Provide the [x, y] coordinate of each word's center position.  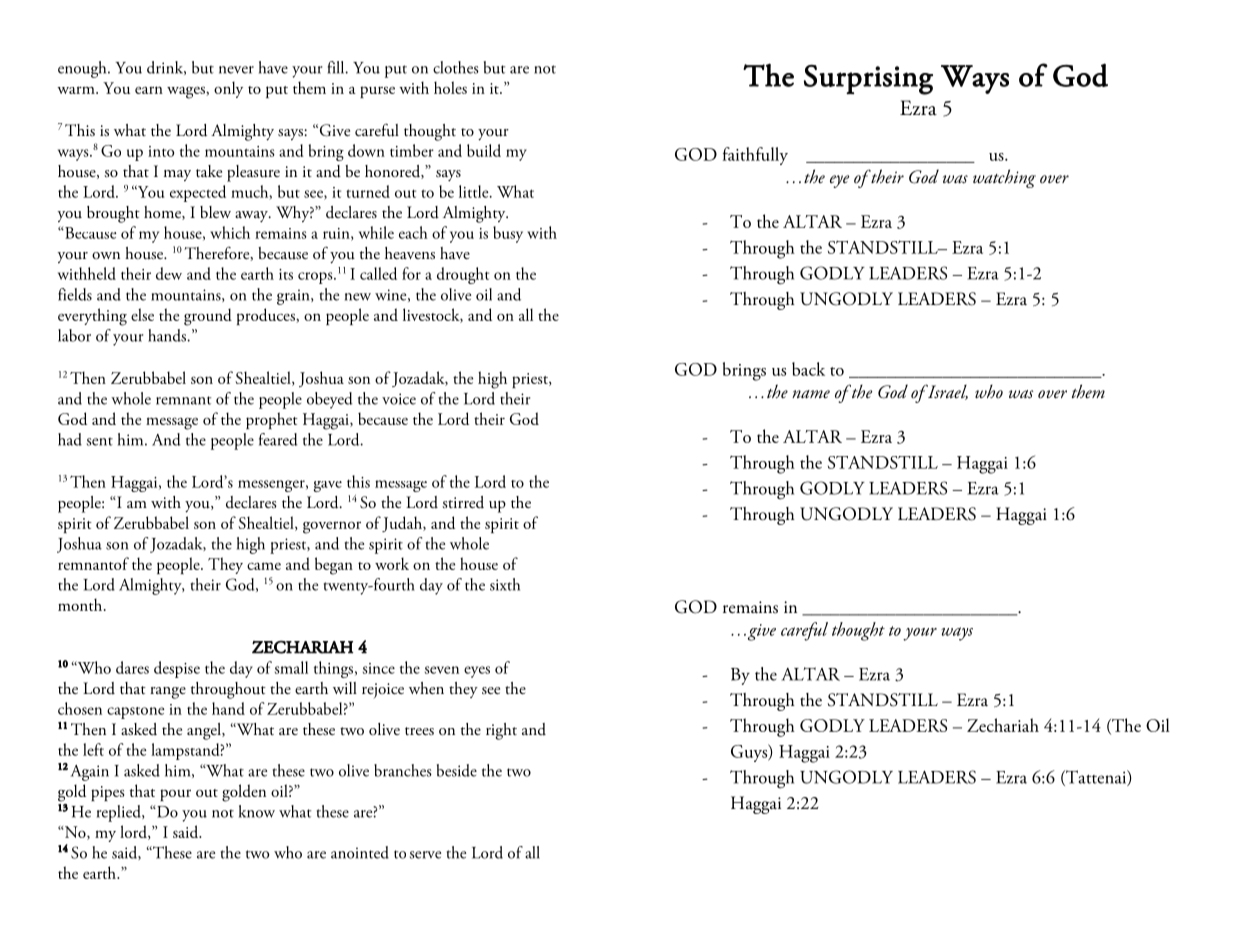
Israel [946, 392]
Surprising [868, 80]
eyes [477, 672]
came [264, 566]
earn [149, 90]
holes [450, 87]
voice [399, 399]
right [501, 731]
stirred [463, 502]
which [230, 232]
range [168, 693]
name [811, 394]
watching [1004, 178]
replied [120, 813]
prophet [272, 420]
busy [508, 234]
